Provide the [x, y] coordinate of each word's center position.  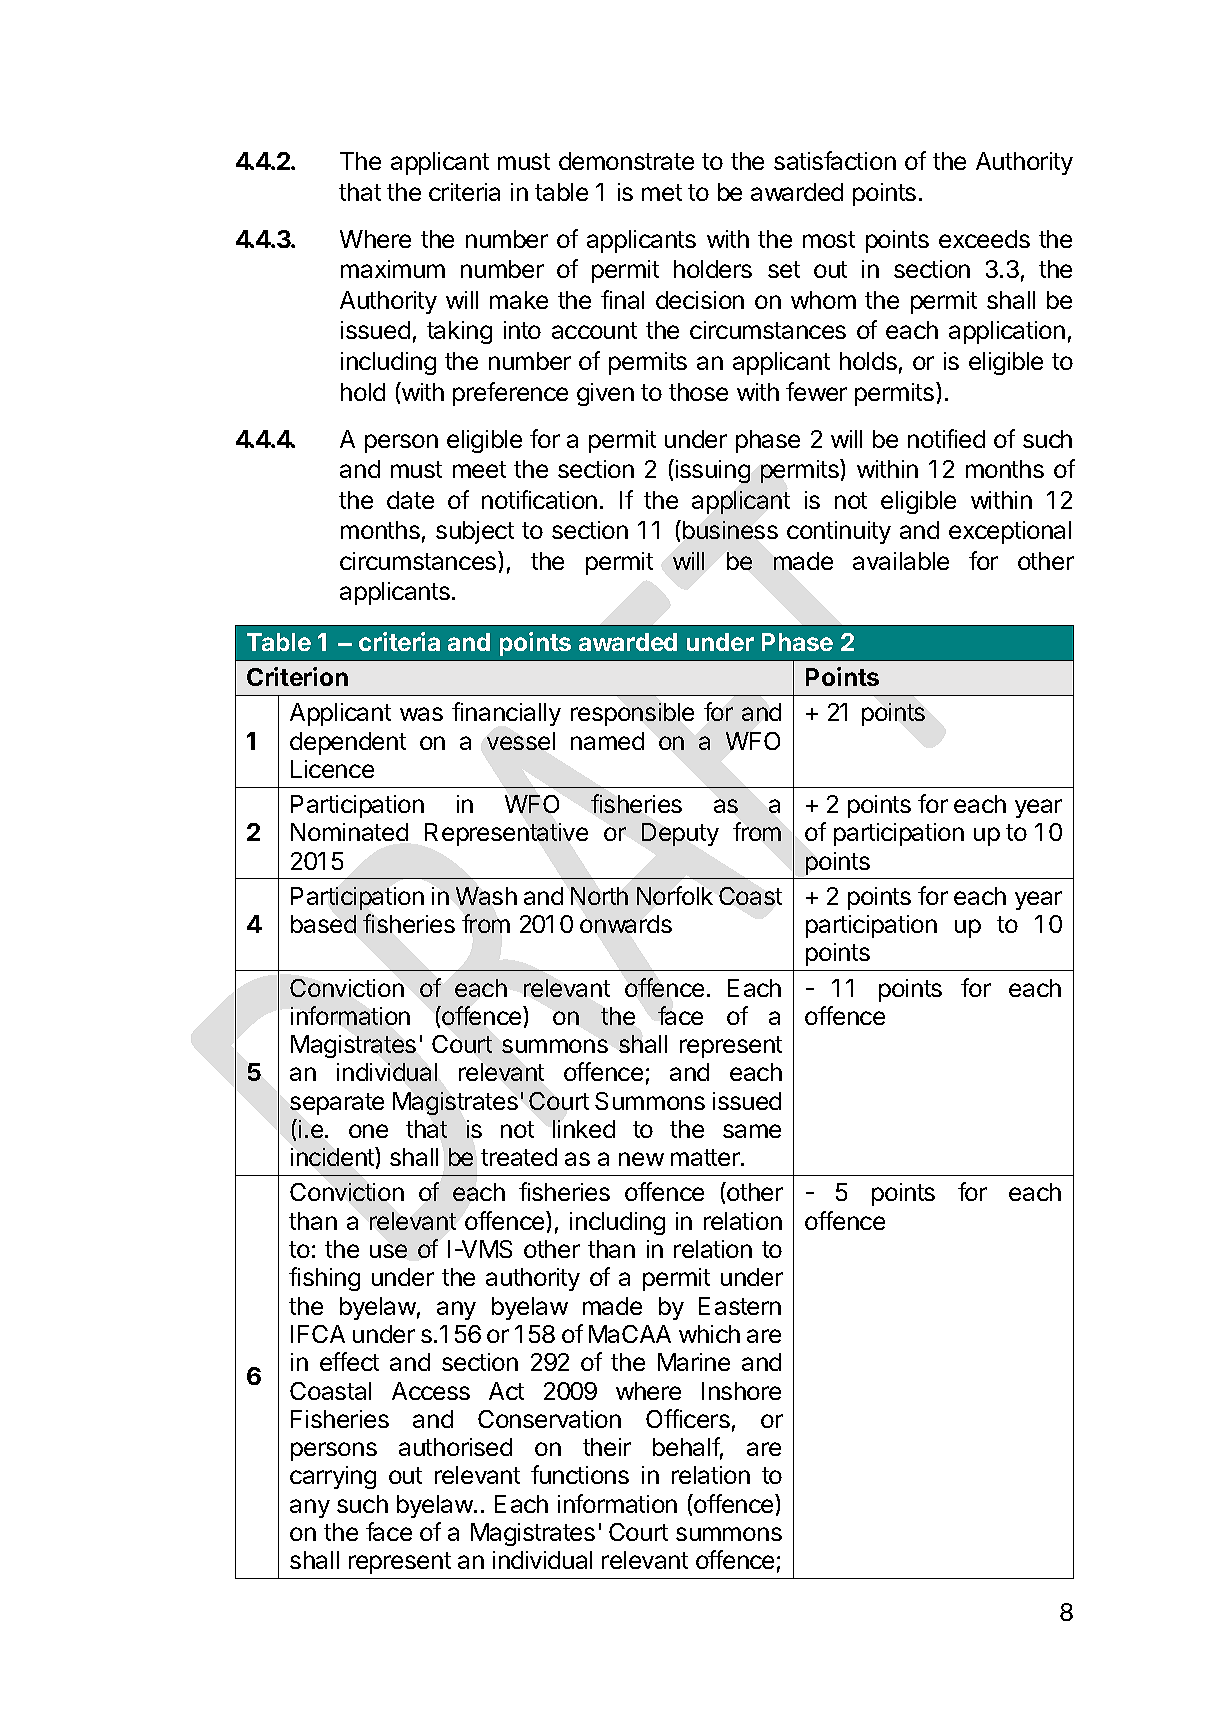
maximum [393, 269]
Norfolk [675, 895]
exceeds [984, 239]
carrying [333, 1477]
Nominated [349, 832]
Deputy [680, 834]
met [662, 192]
